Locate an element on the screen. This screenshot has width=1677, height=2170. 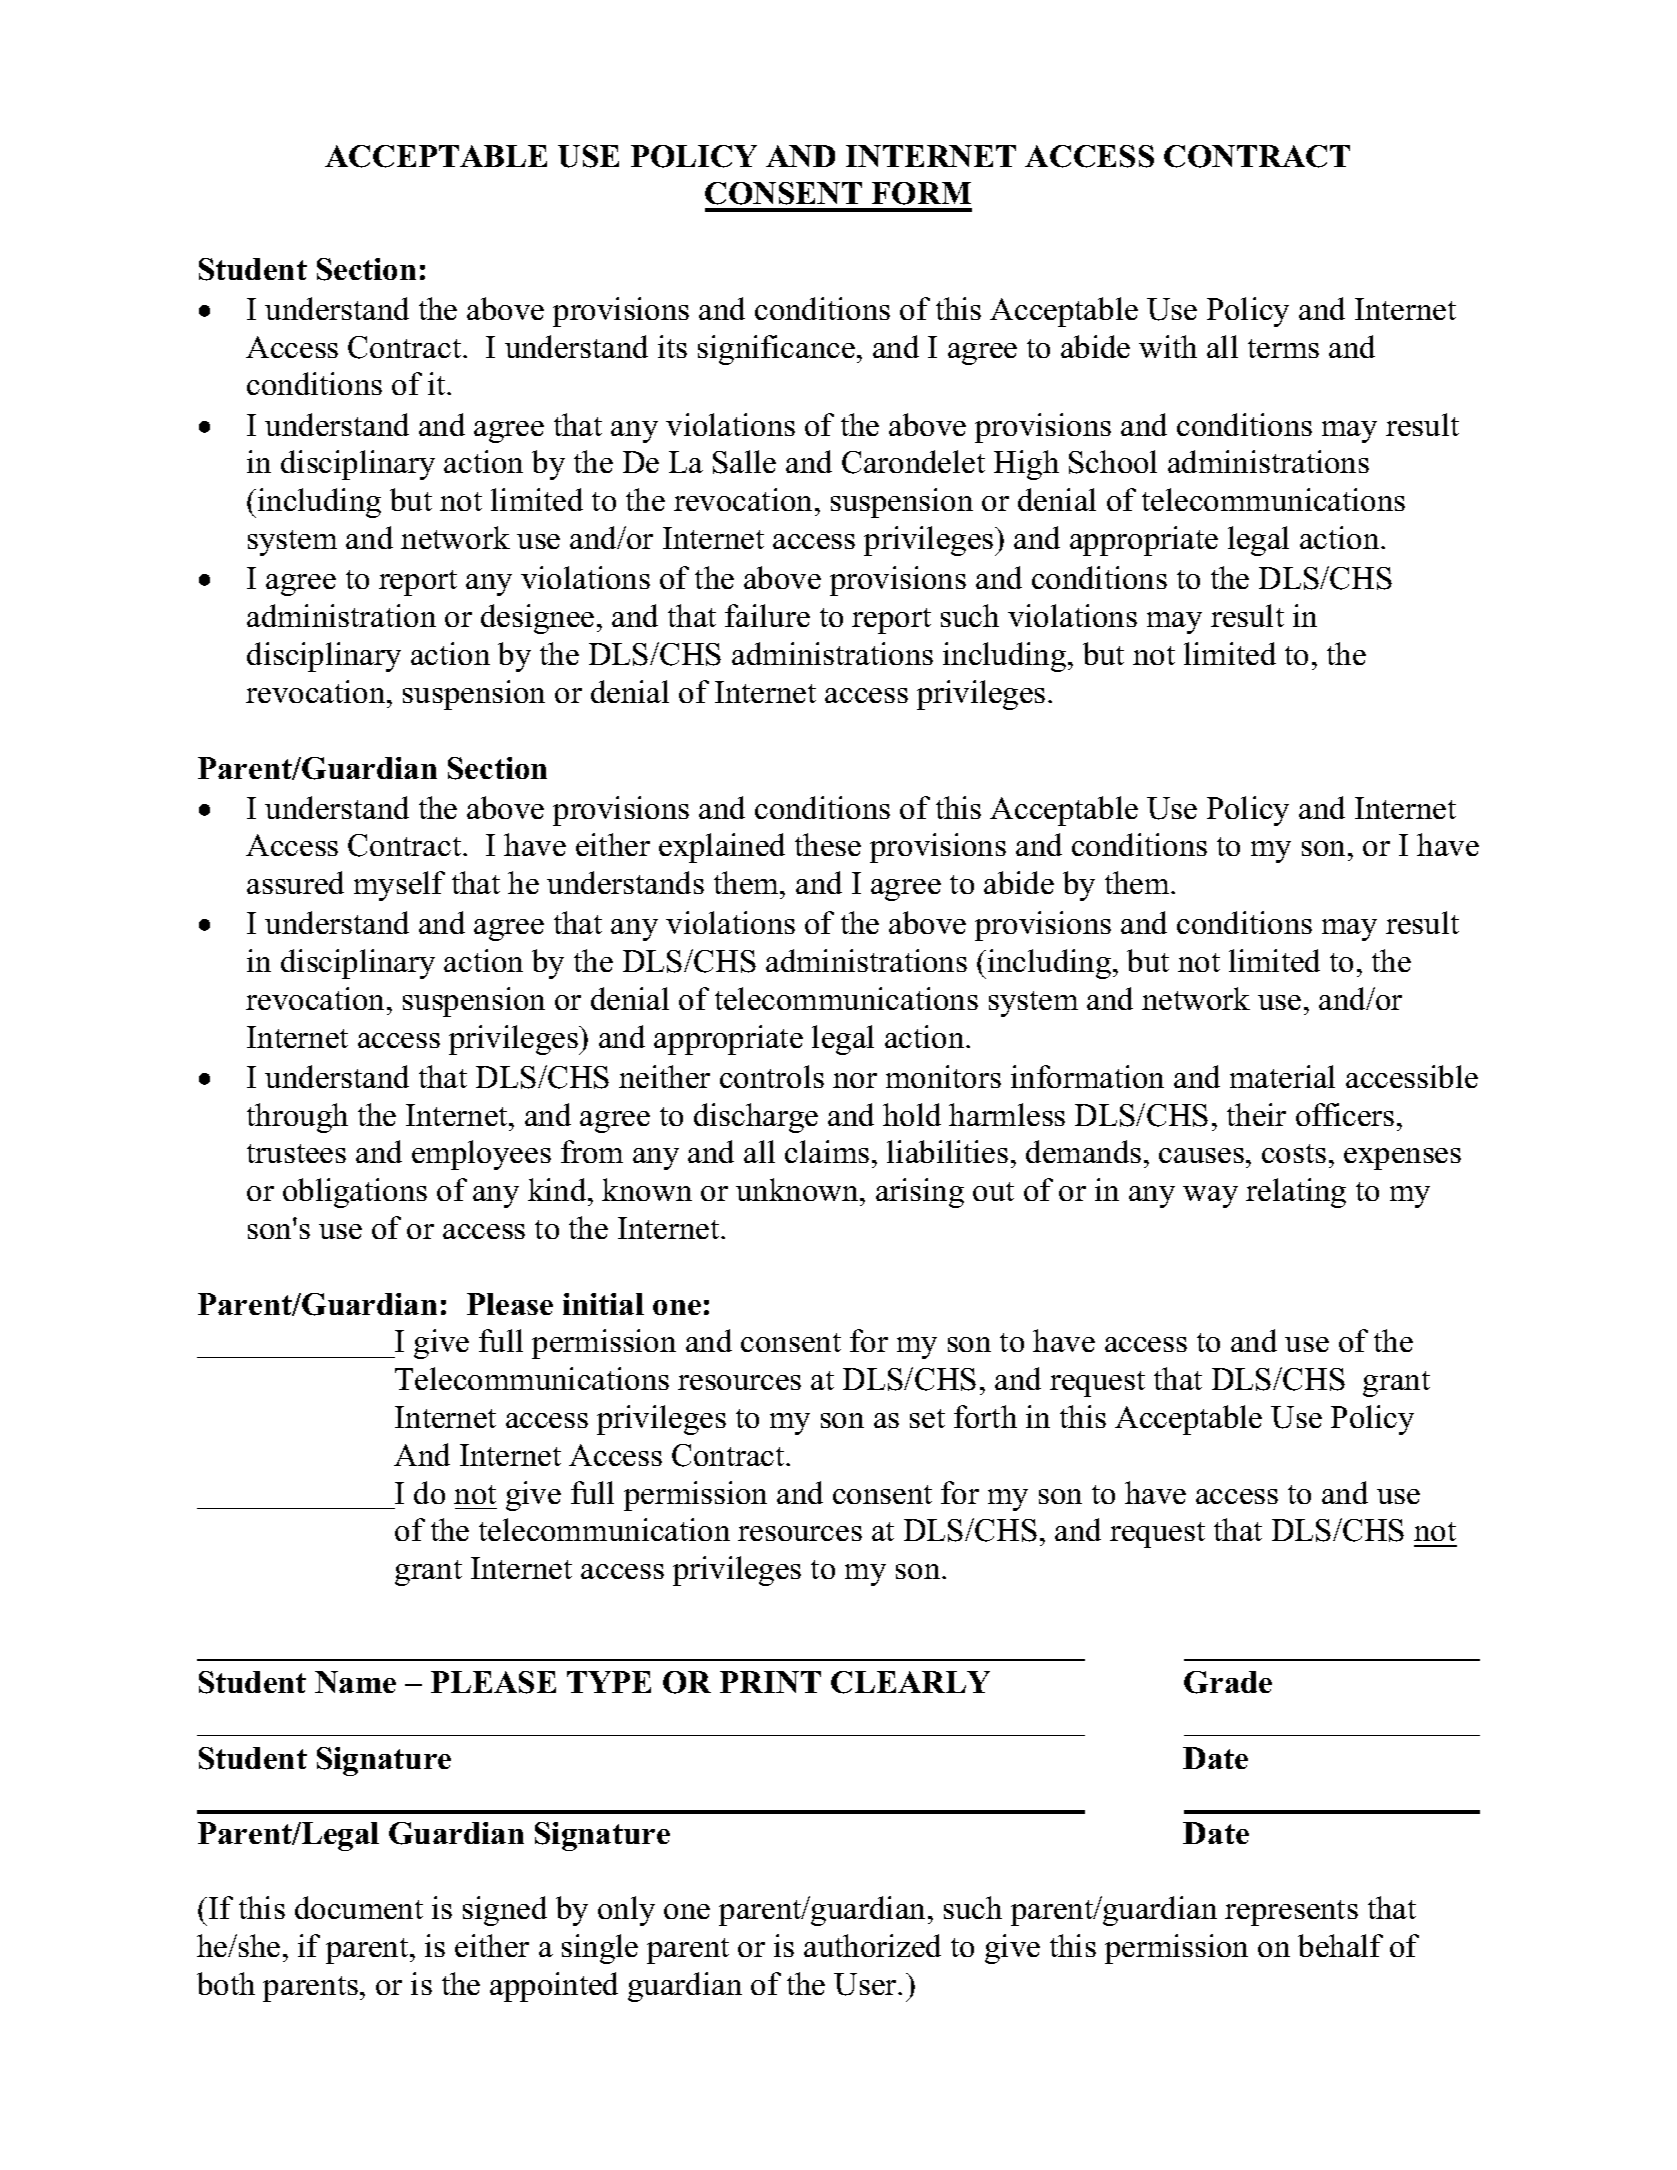
significance is located at coordinates (776, 350).
